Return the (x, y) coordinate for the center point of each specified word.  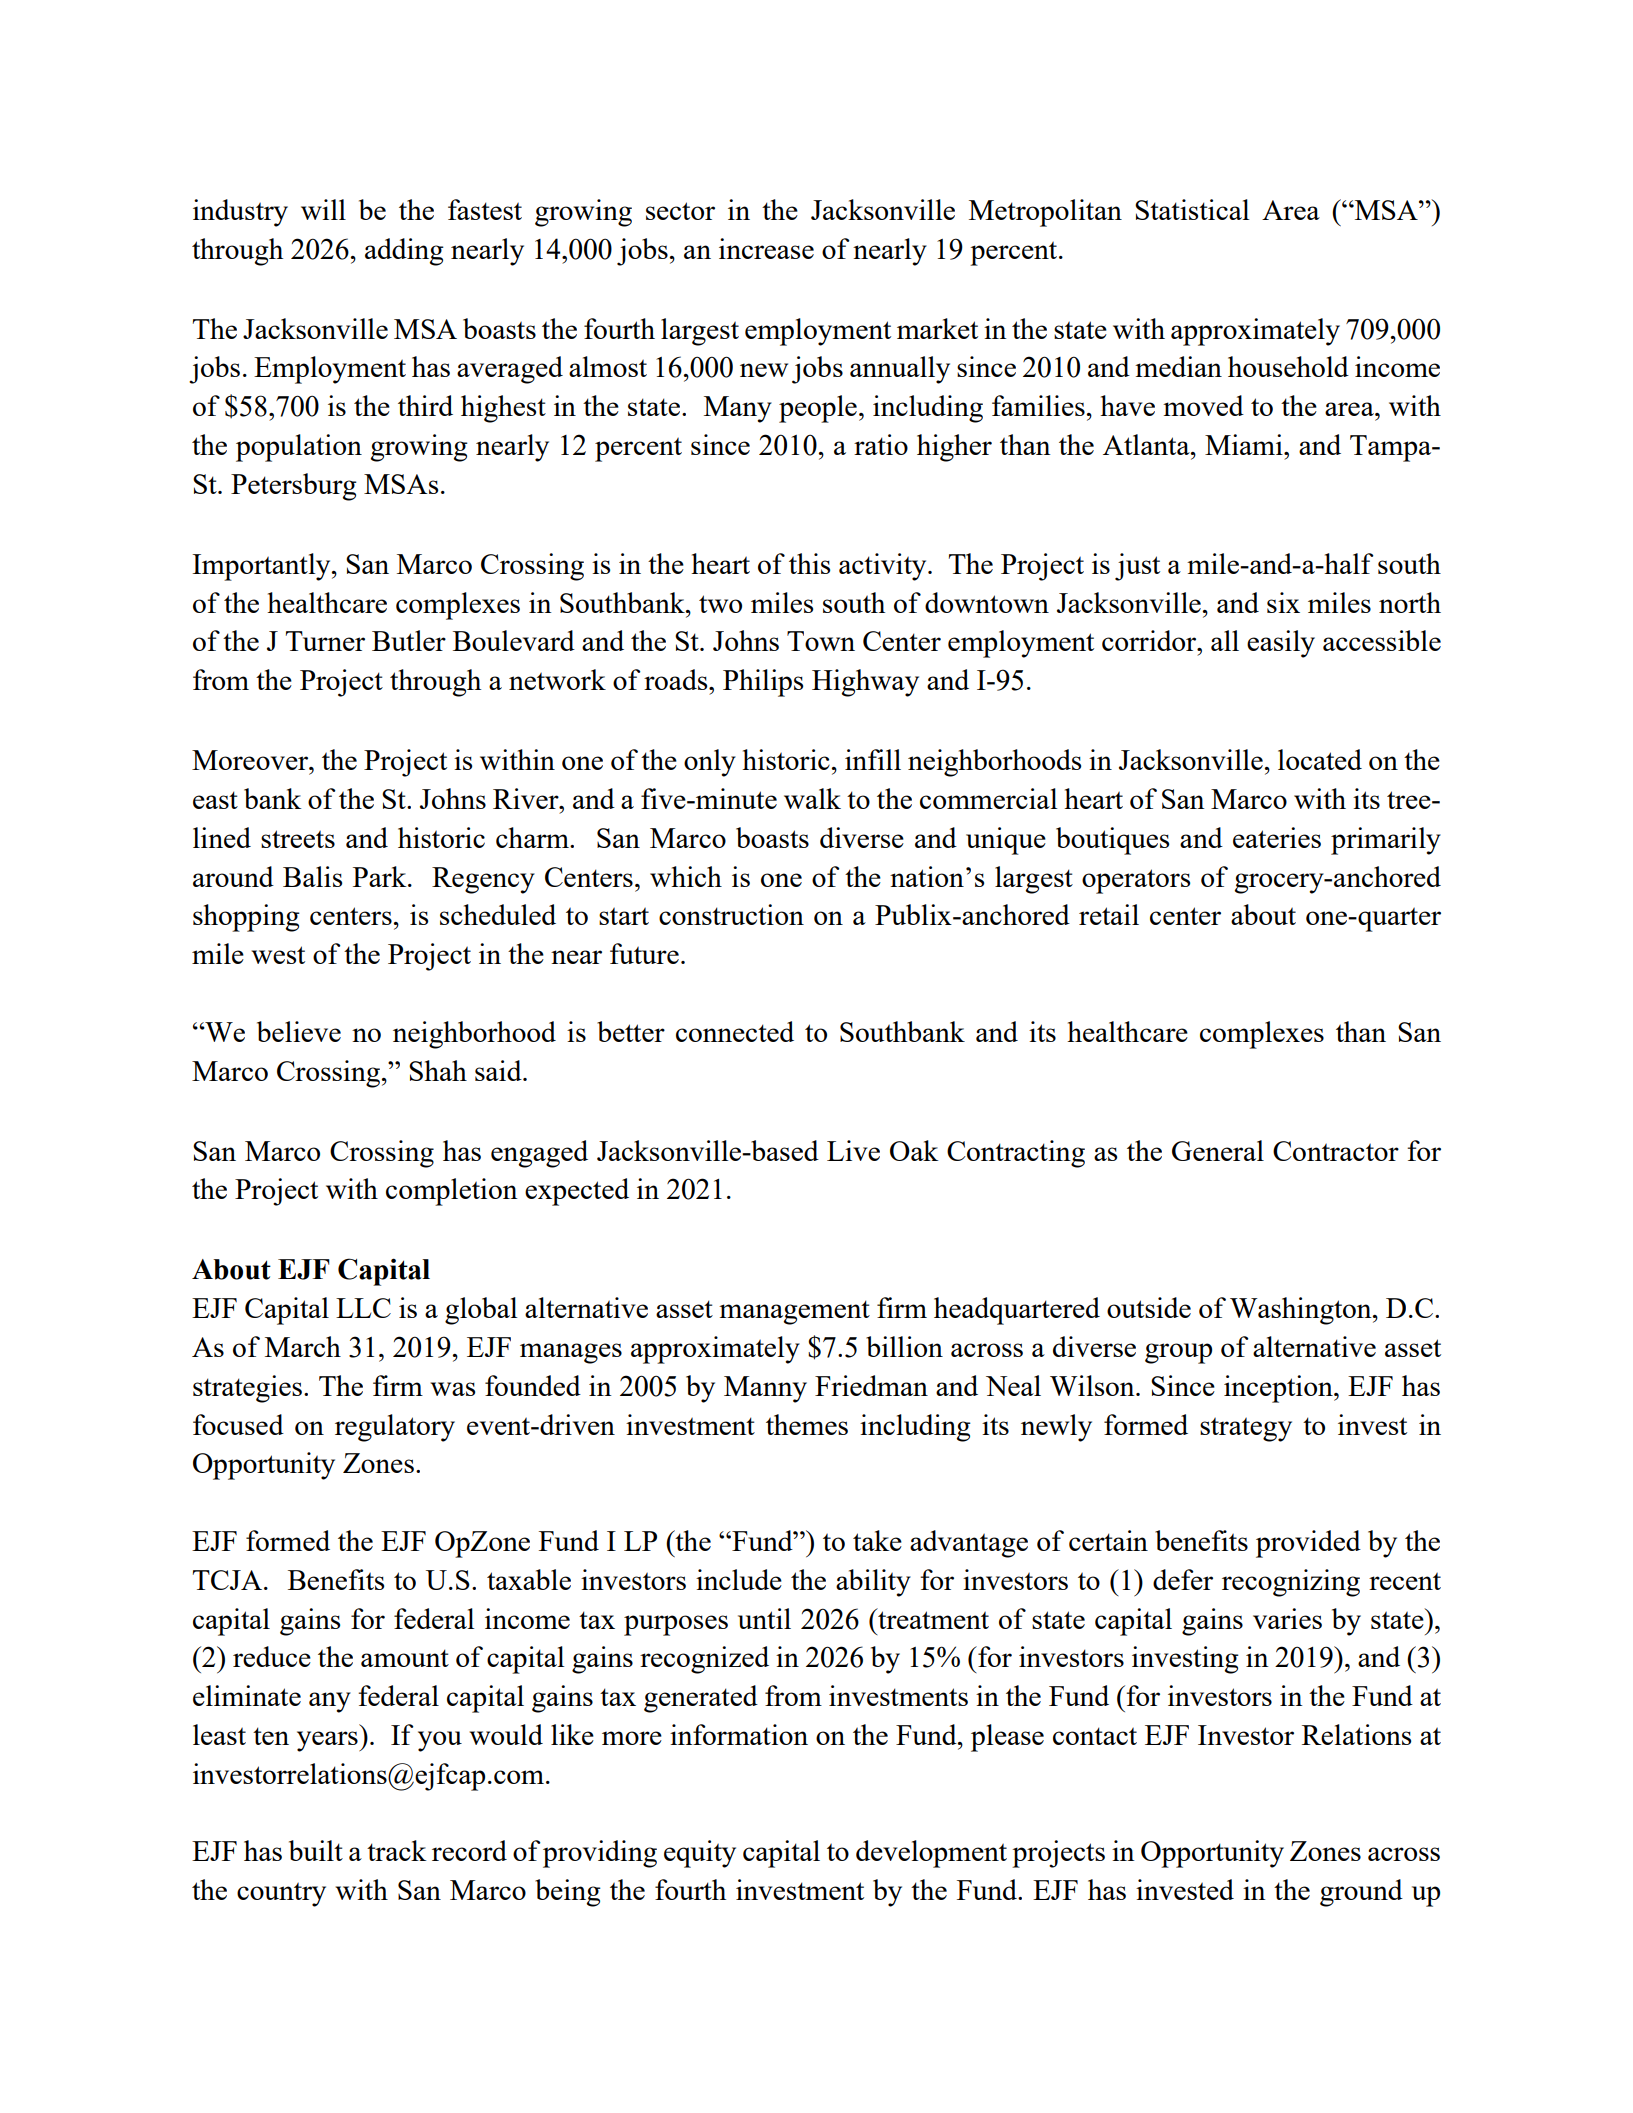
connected (735, 1031)
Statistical (1192, 209)
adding (404, 252)
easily (1281, 644)
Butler (409, 640)
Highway (865, 683)
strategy (1246, 1429)
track (396, 1850)
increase (766, 248)
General (1218, 1150)
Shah (438, 1070)
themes (807, 1424)
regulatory (395, 1428)
